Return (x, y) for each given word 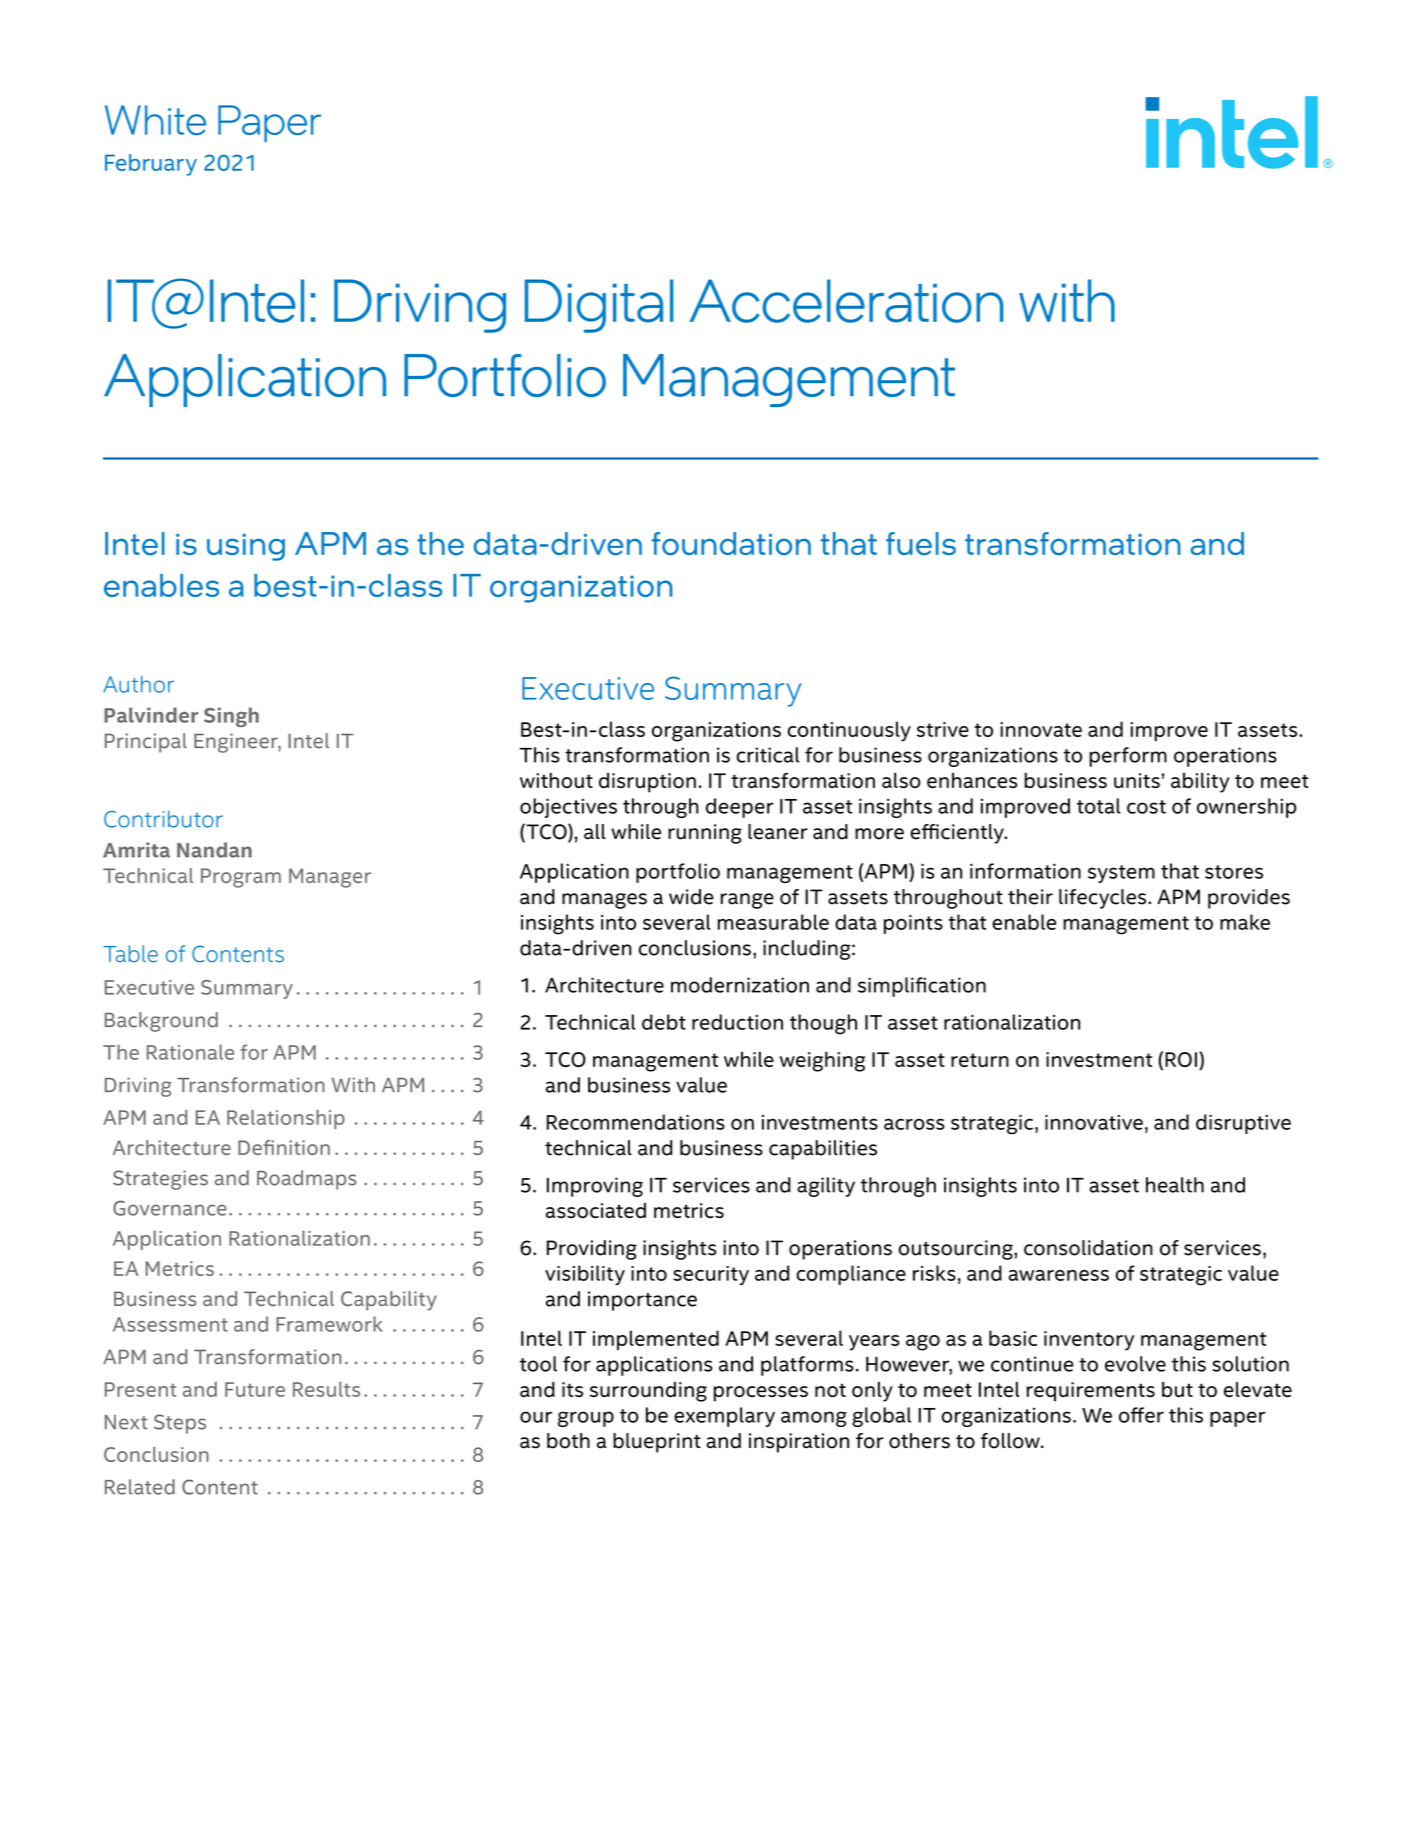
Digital (599, 306)
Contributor (163, 819)
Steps (180, 1424)
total (1099, 806)
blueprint (657, 1443)
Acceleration (846, 301)
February (151, 165)
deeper (740, 808)
